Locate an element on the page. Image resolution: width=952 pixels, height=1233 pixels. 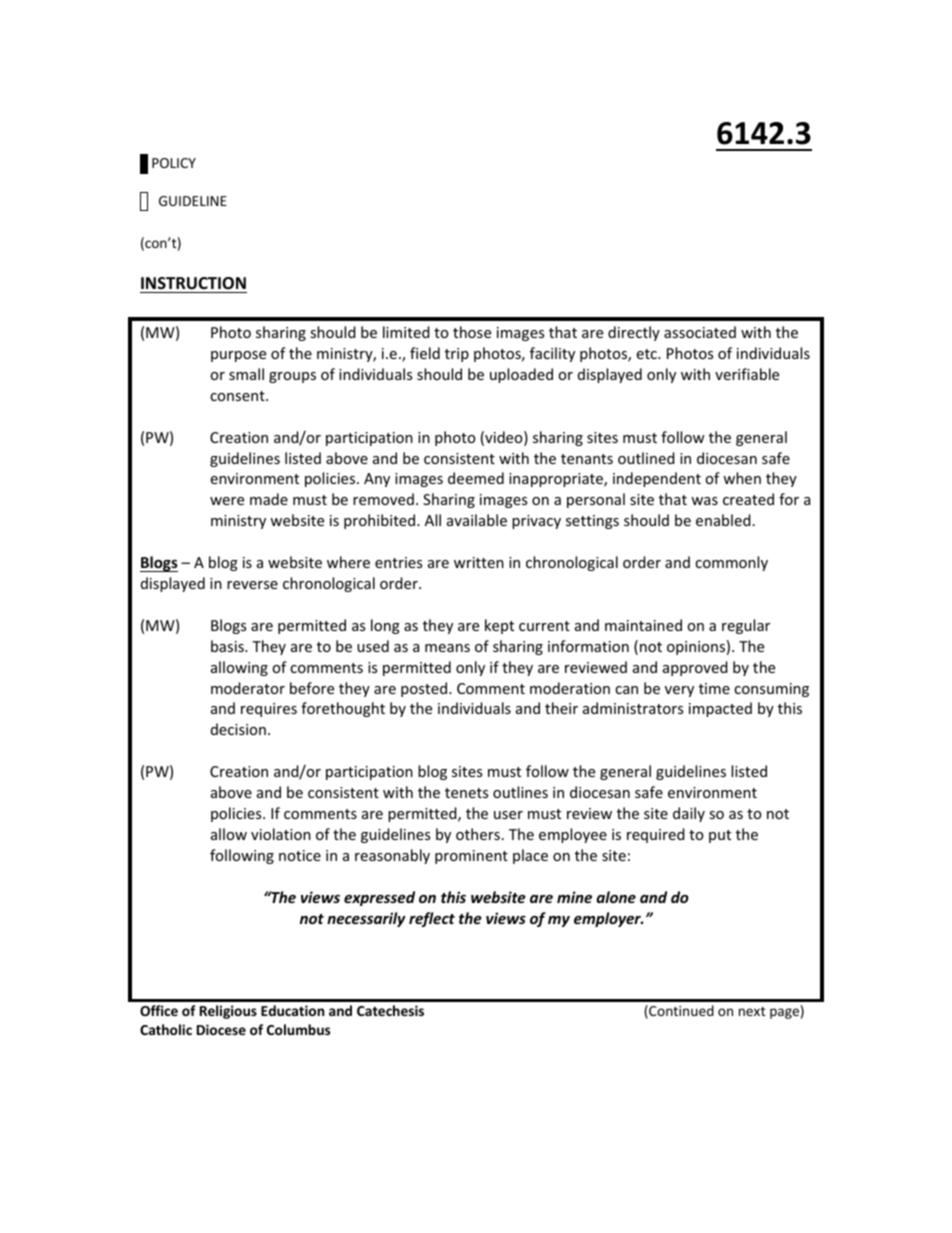
POLICY is located at coordinates (174, 163).
